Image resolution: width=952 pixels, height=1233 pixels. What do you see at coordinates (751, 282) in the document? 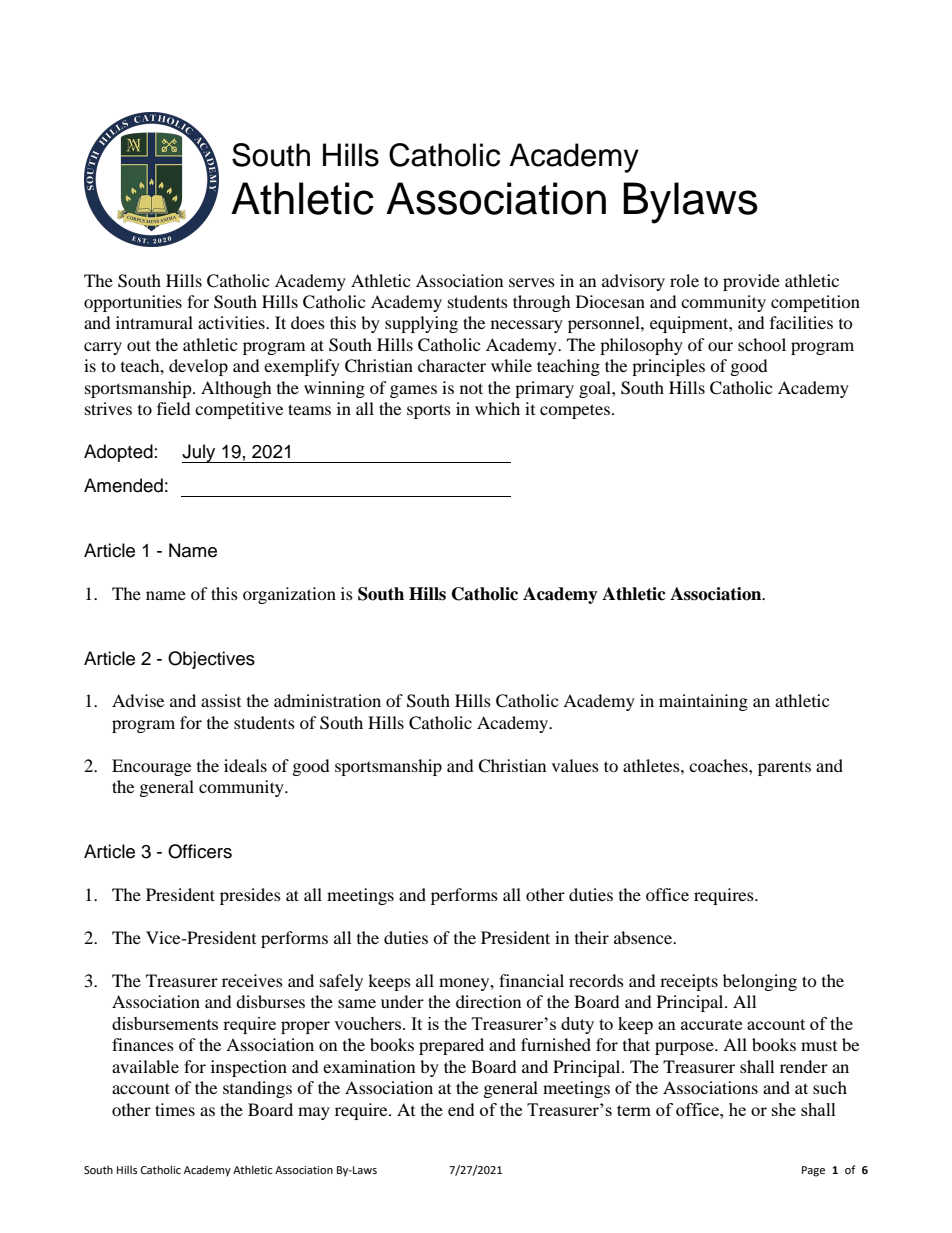
I see `provide` at bounding box center [751, 282].
